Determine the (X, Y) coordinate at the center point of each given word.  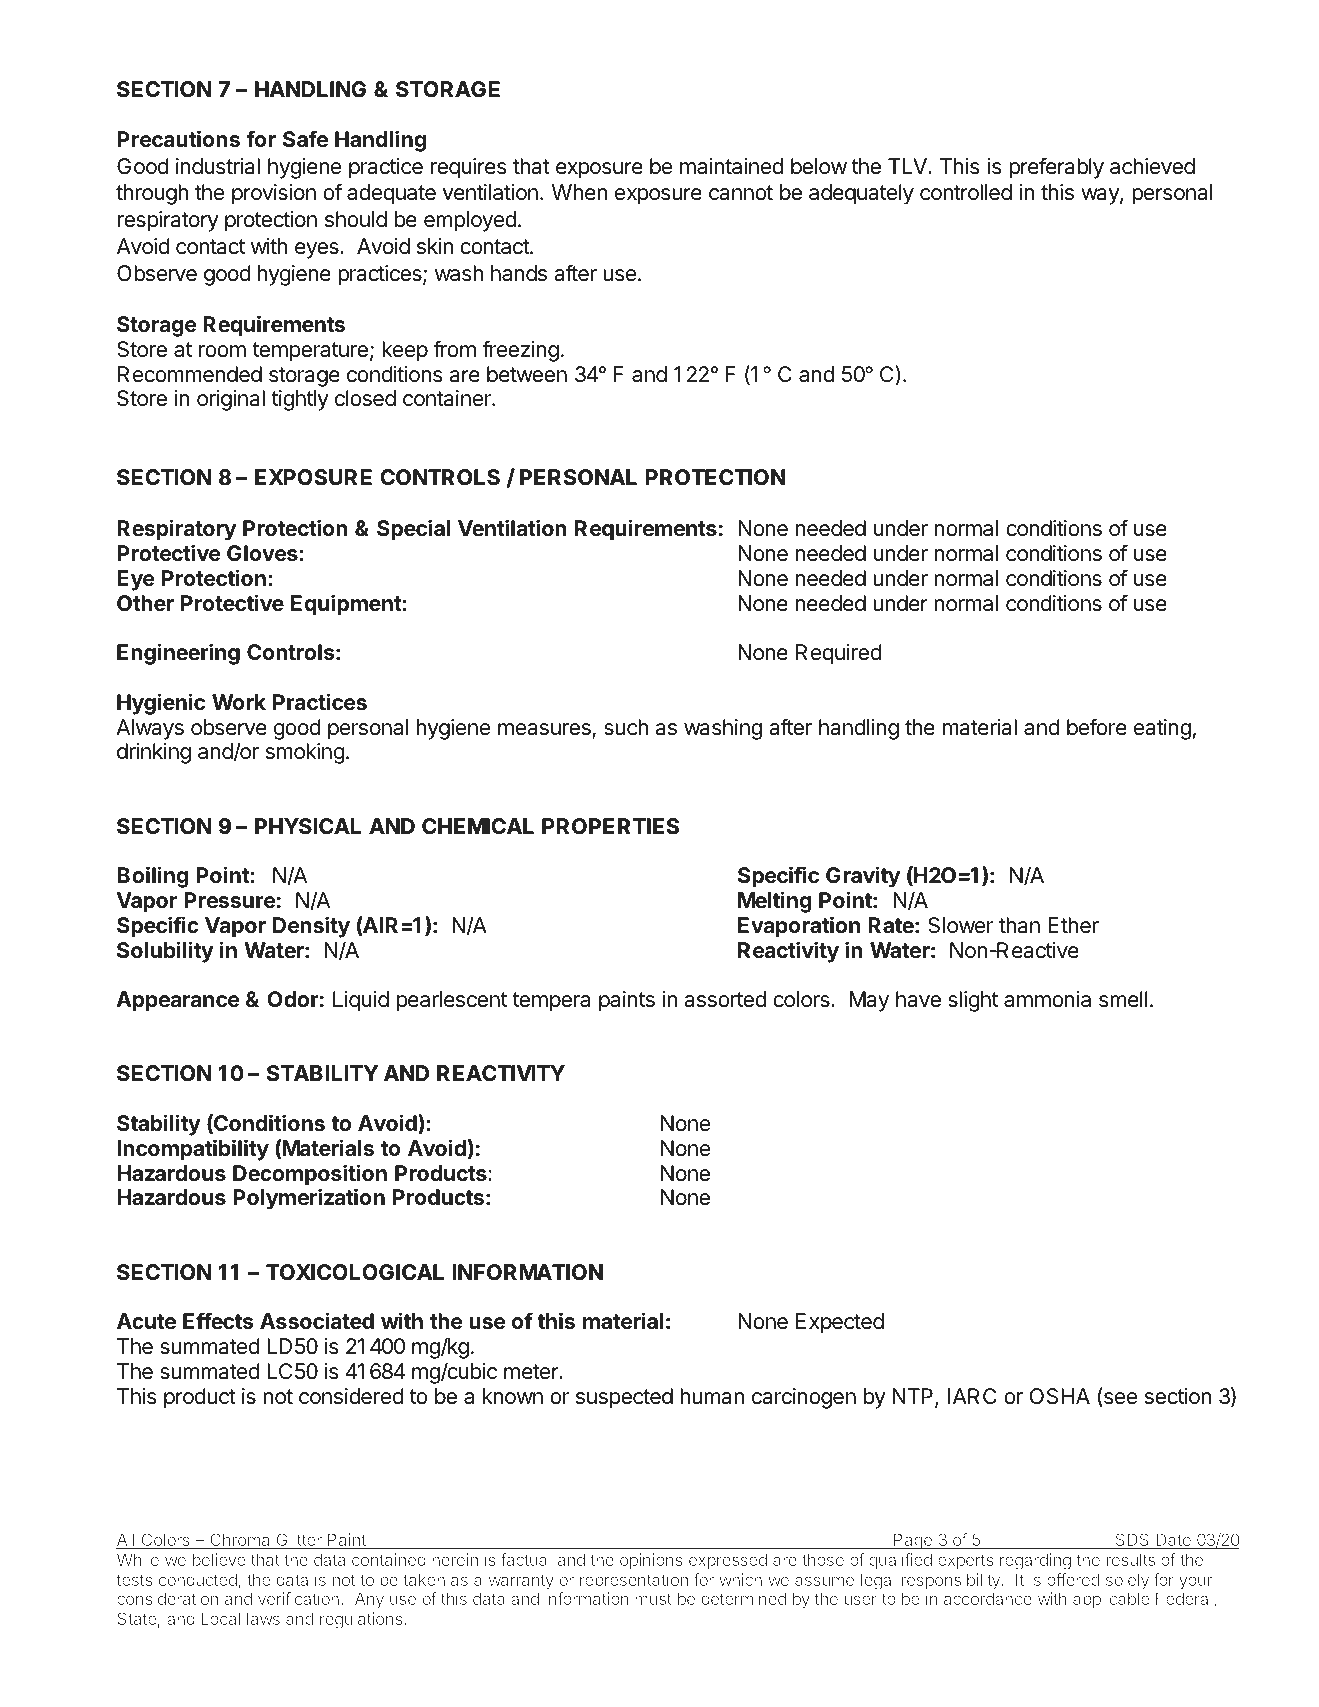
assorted (725, 999)
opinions (651, 1561)
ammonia (1047, 999)
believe (219, 1559)
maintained (731, 166)
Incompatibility (193, 1150)
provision (274, 194)
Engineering (178, 654)
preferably (1056, 168)
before (1097, 727)
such (626, 727)
